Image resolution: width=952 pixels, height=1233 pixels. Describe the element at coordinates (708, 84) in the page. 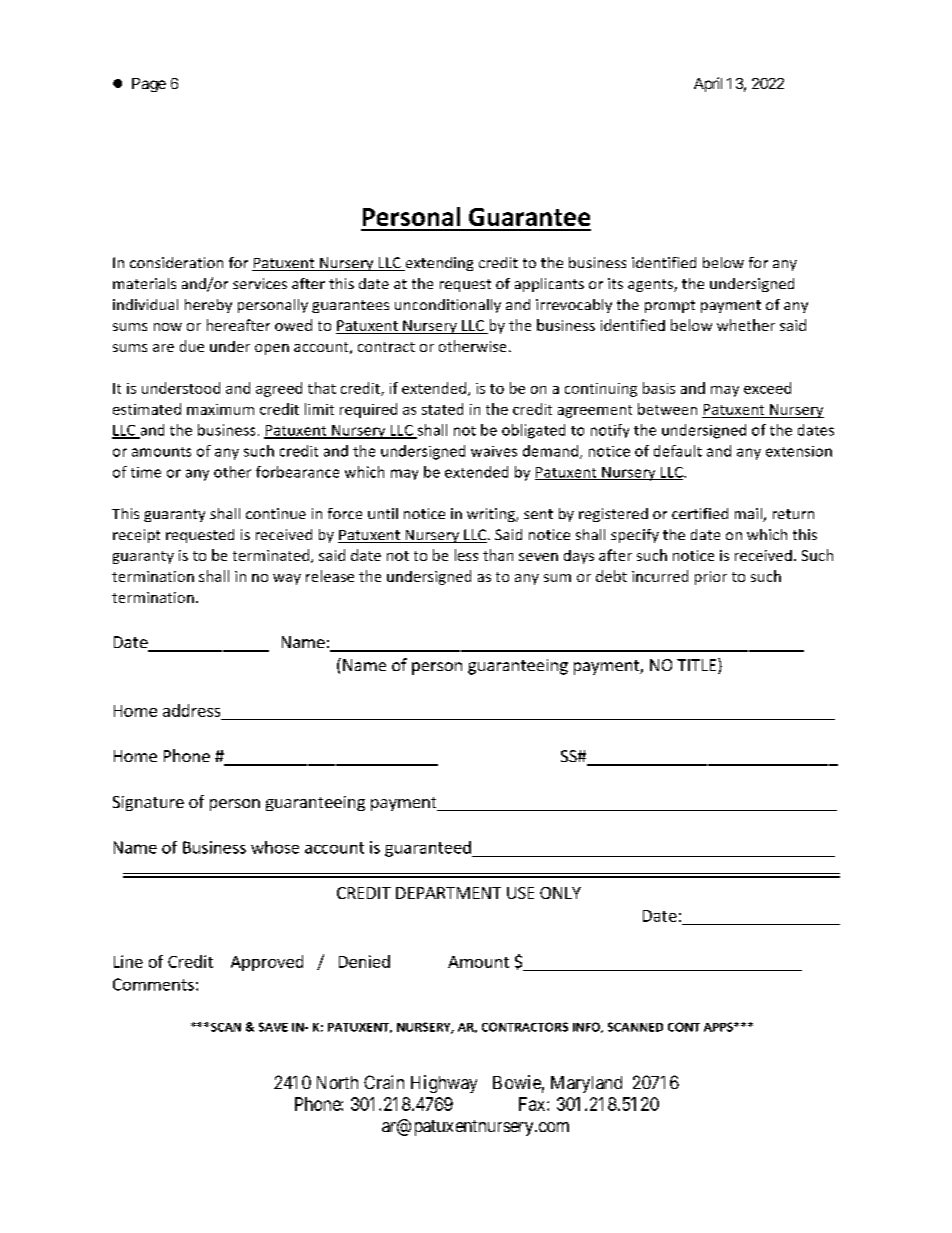

I see `April` at that location.
